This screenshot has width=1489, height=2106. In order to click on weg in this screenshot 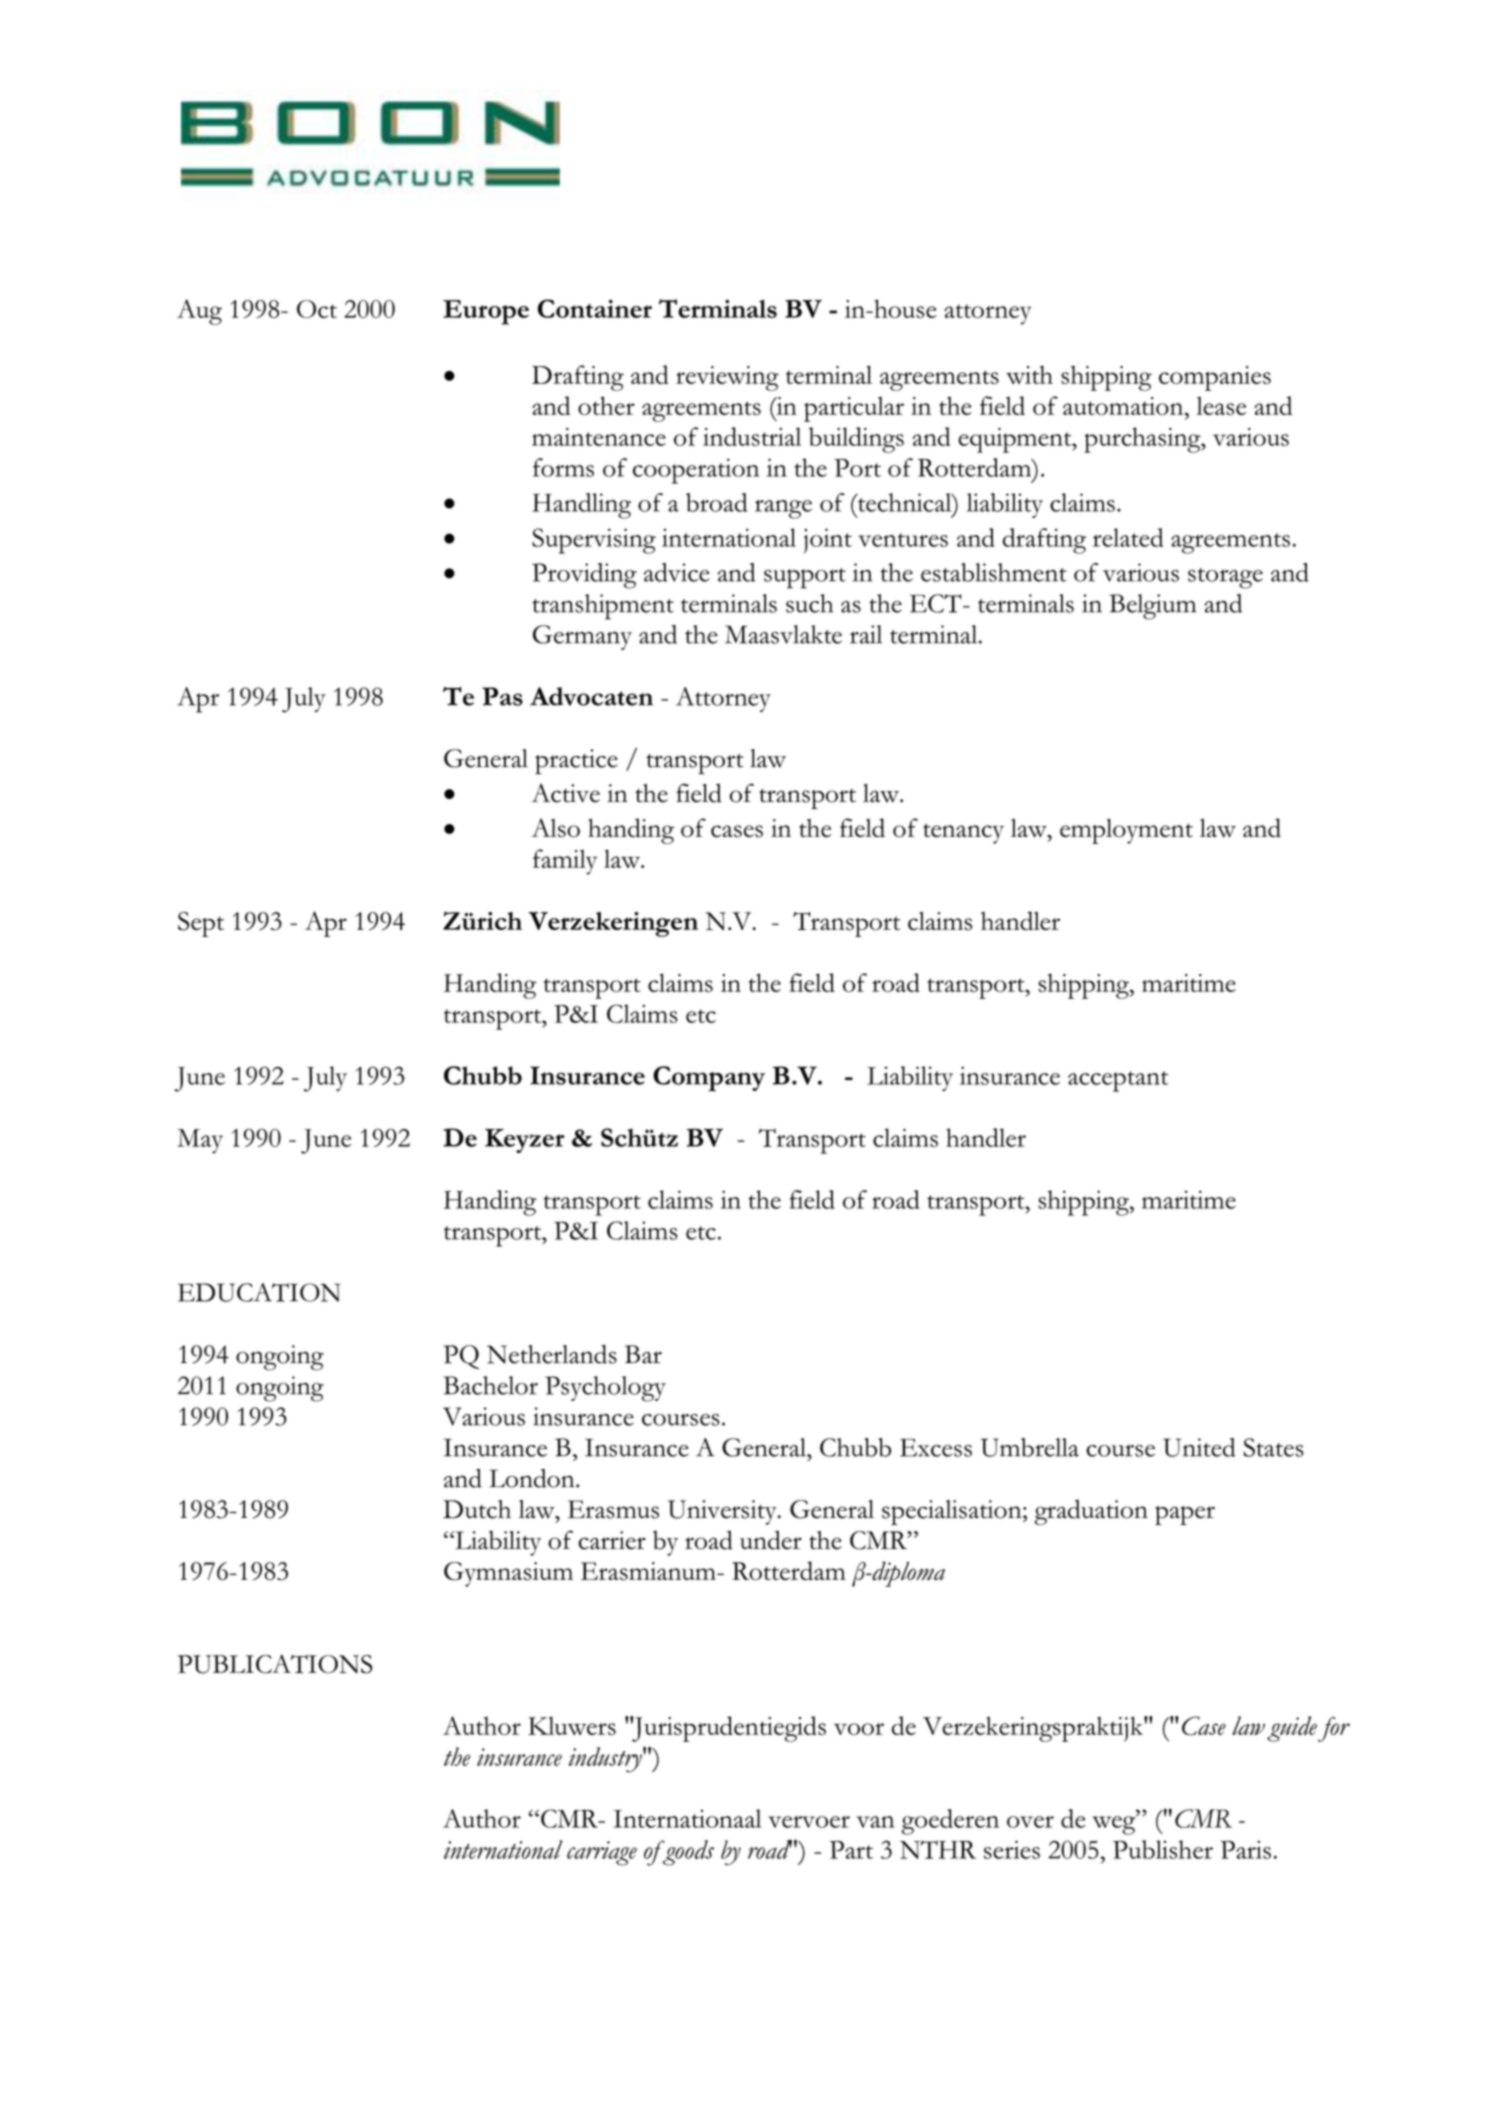, I will do `click(1115, 1824)`.
